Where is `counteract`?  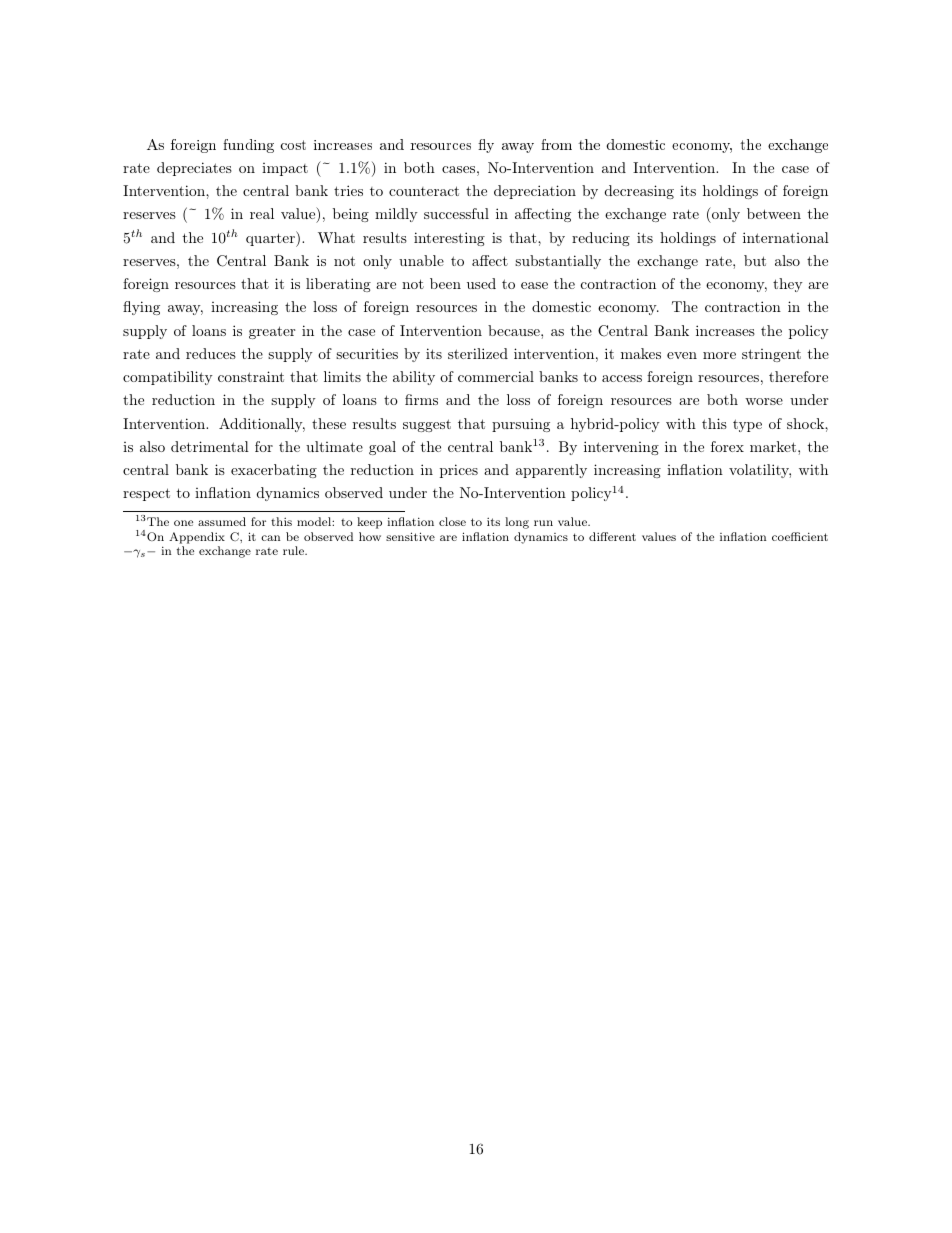
counteract is located at coordinates (424, 191).
